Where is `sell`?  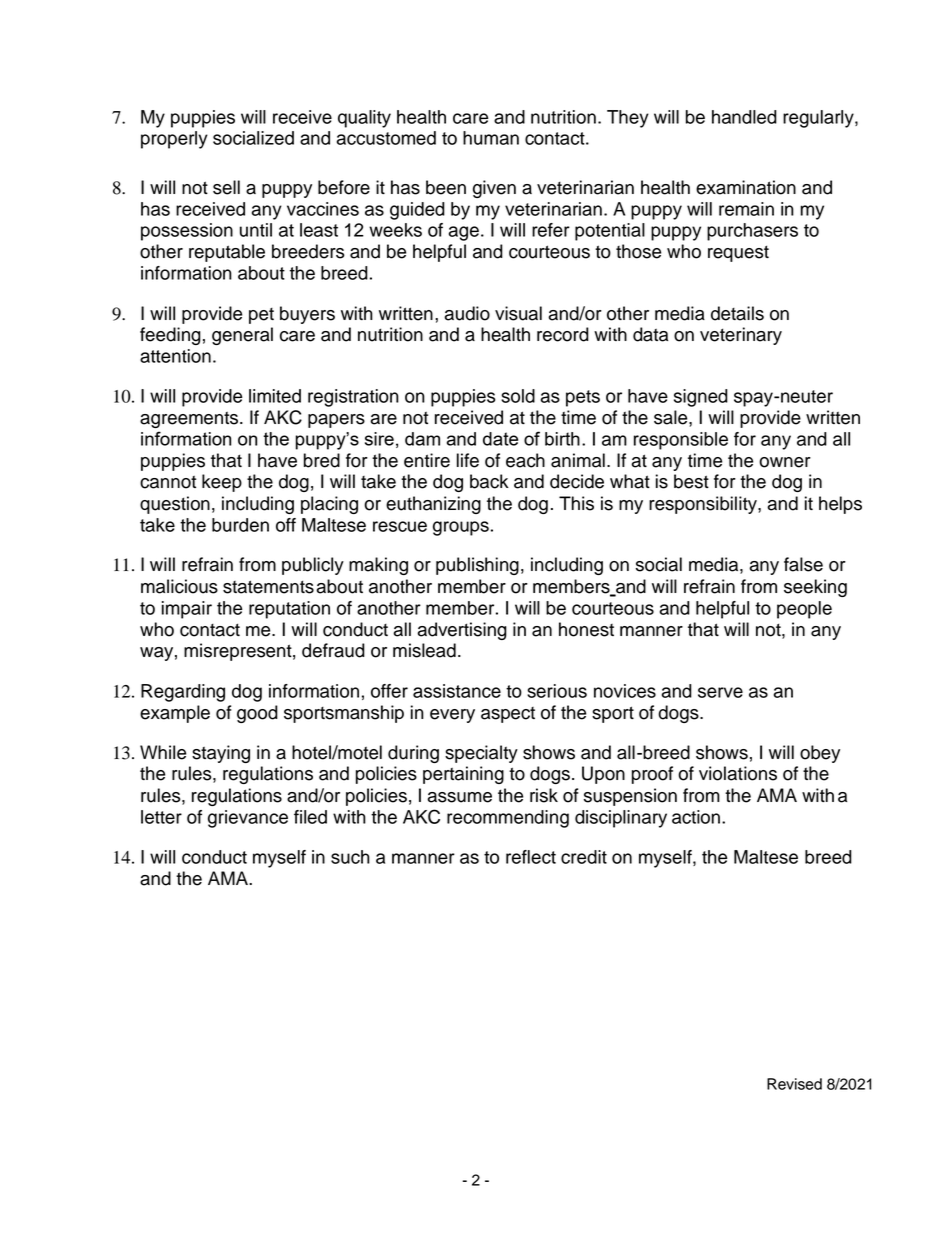
sell is located at coordinates (226, 187).
